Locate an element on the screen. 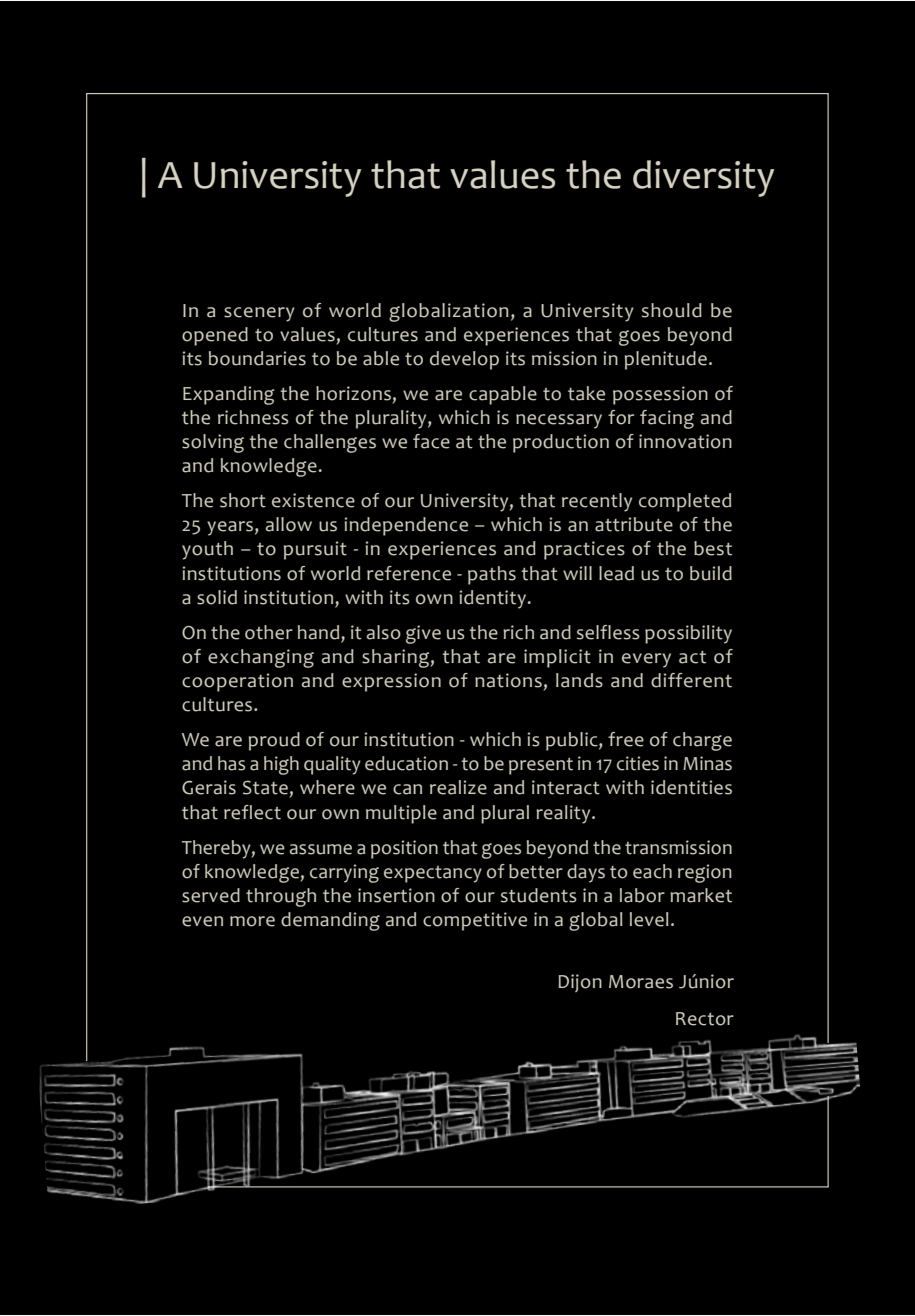 The width and height of the screenshot is (915, 1316). lead is located at coordinates (616, 573).
